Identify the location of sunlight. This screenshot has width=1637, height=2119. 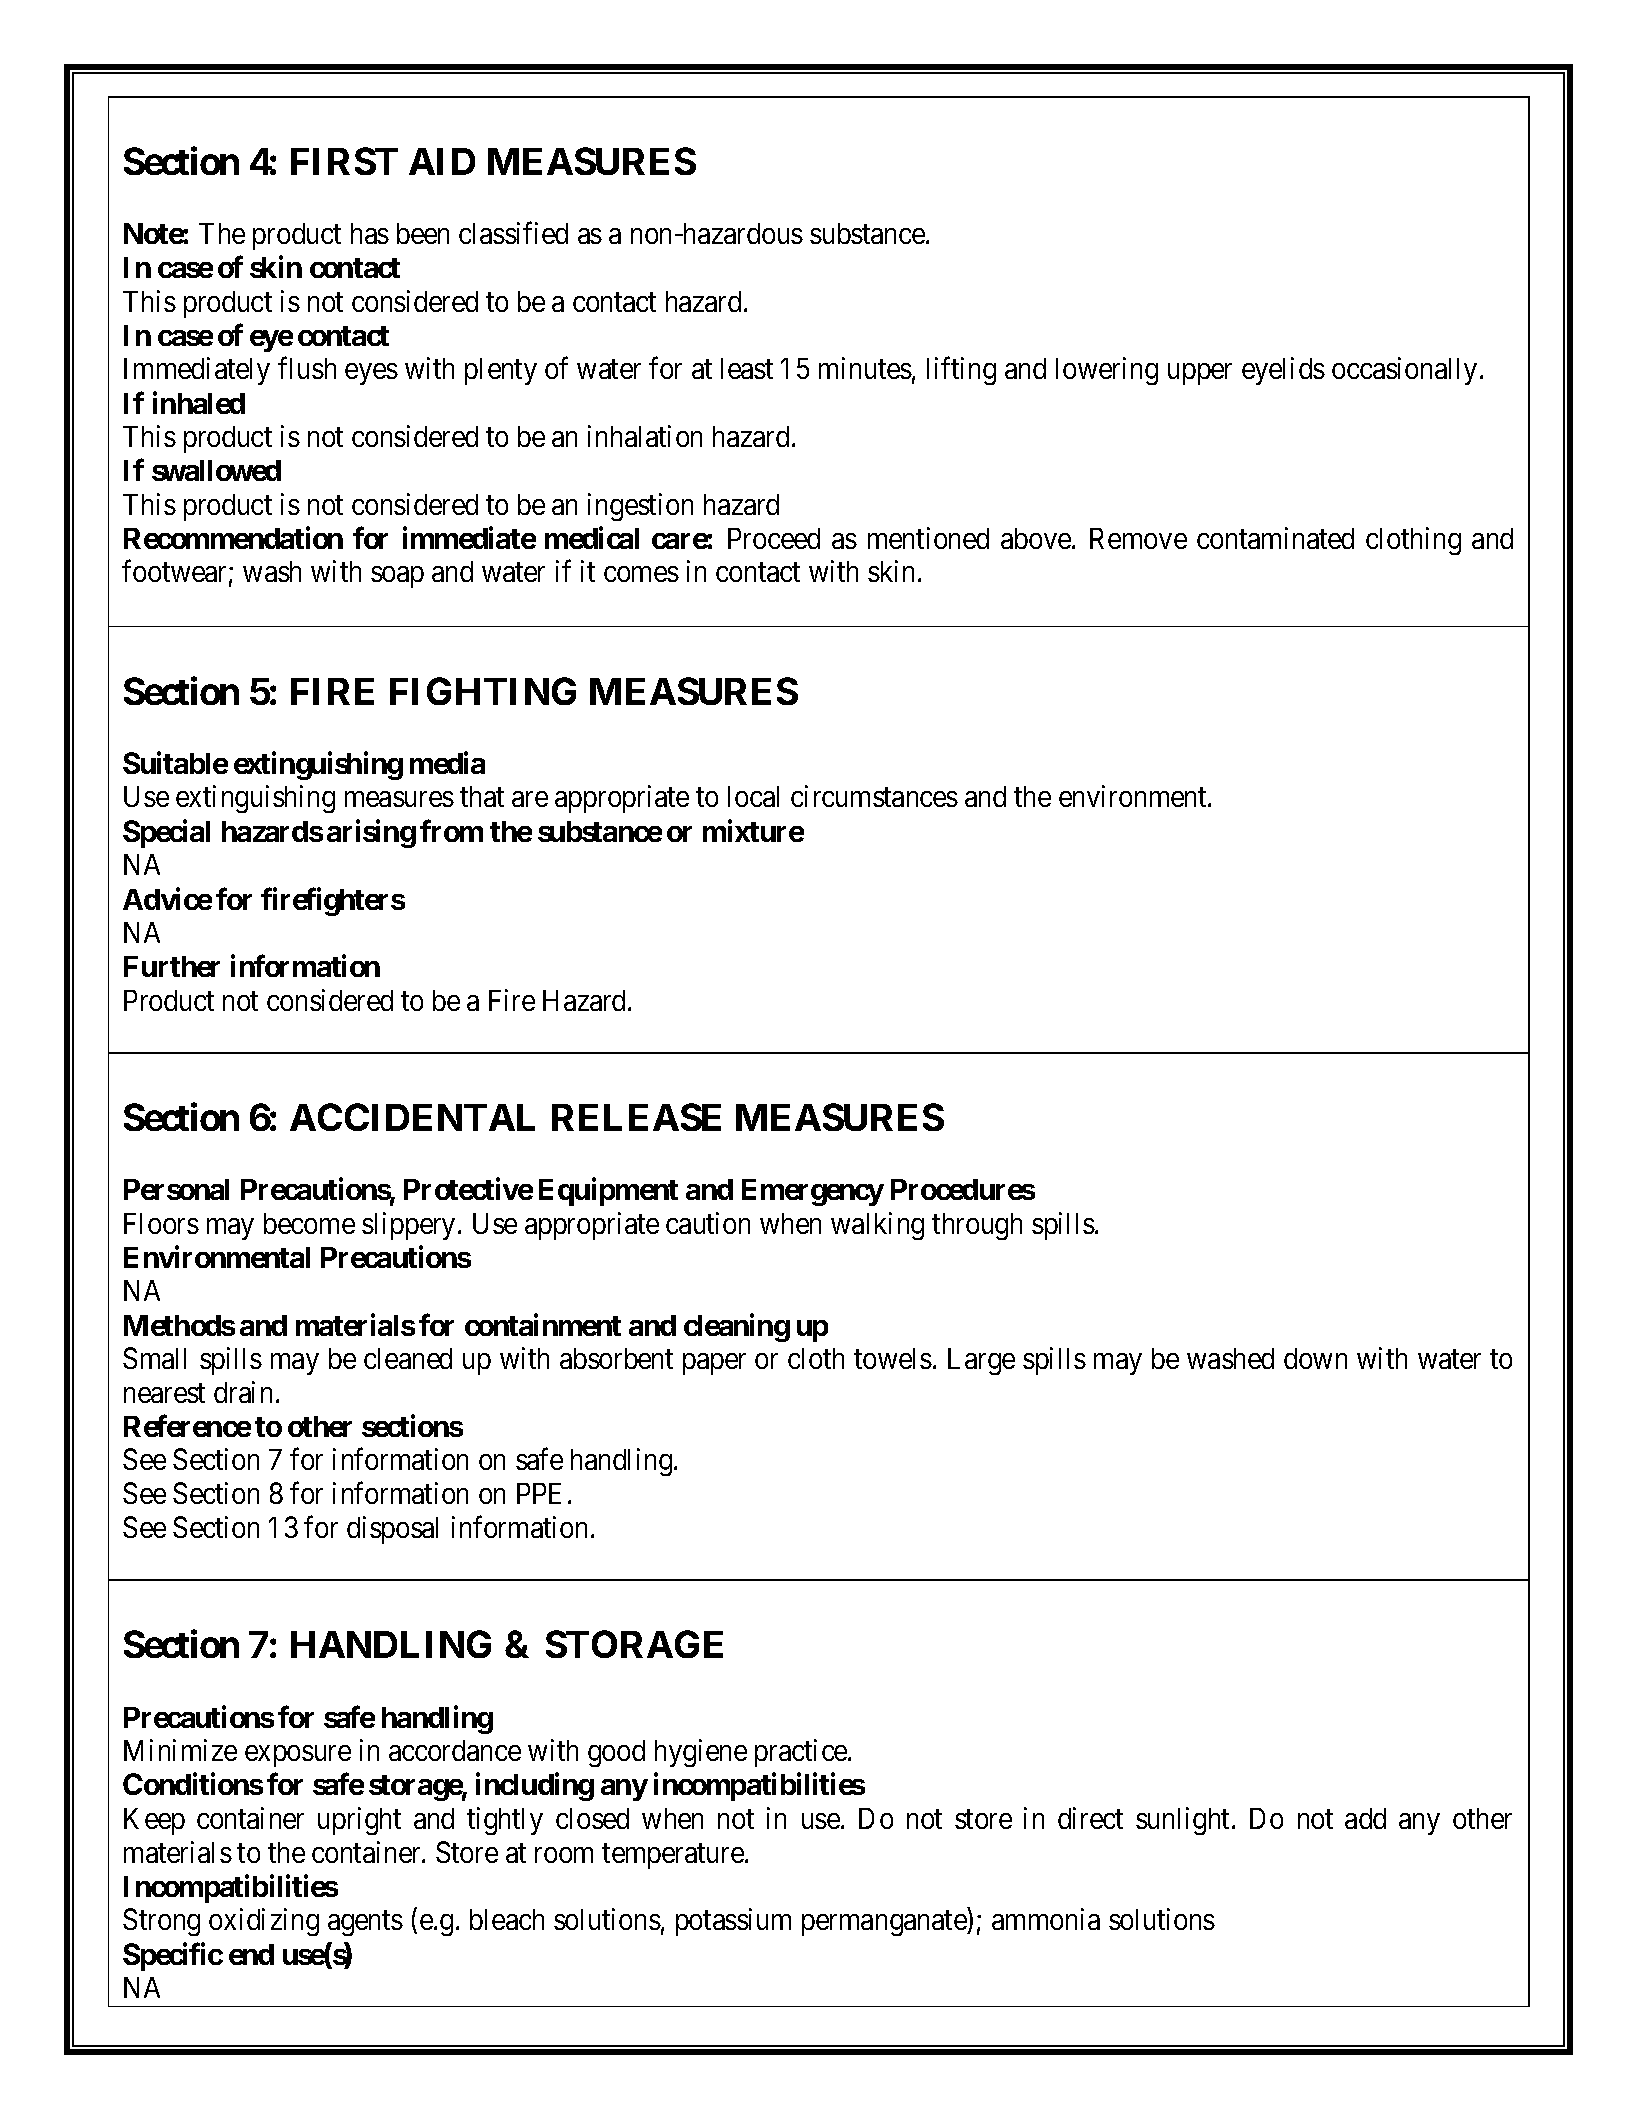
(1184, 1821).
